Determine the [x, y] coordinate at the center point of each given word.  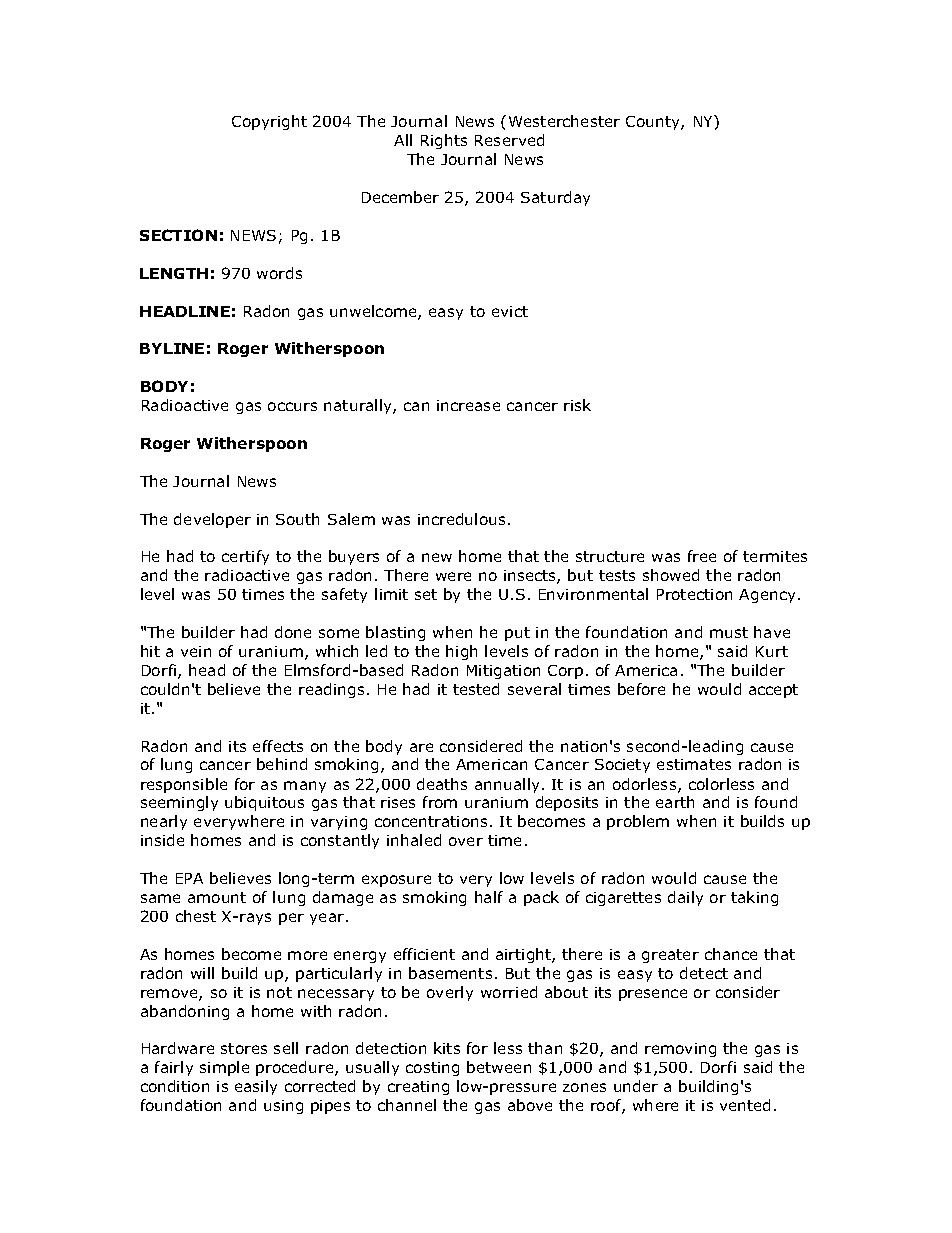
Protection [694, 594]
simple [224, 1068]
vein [196, 651]
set [426, 594]
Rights [444, 141]
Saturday [555, 198]
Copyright [269, 122]
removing [680, 1050]
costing [432, 1069]
